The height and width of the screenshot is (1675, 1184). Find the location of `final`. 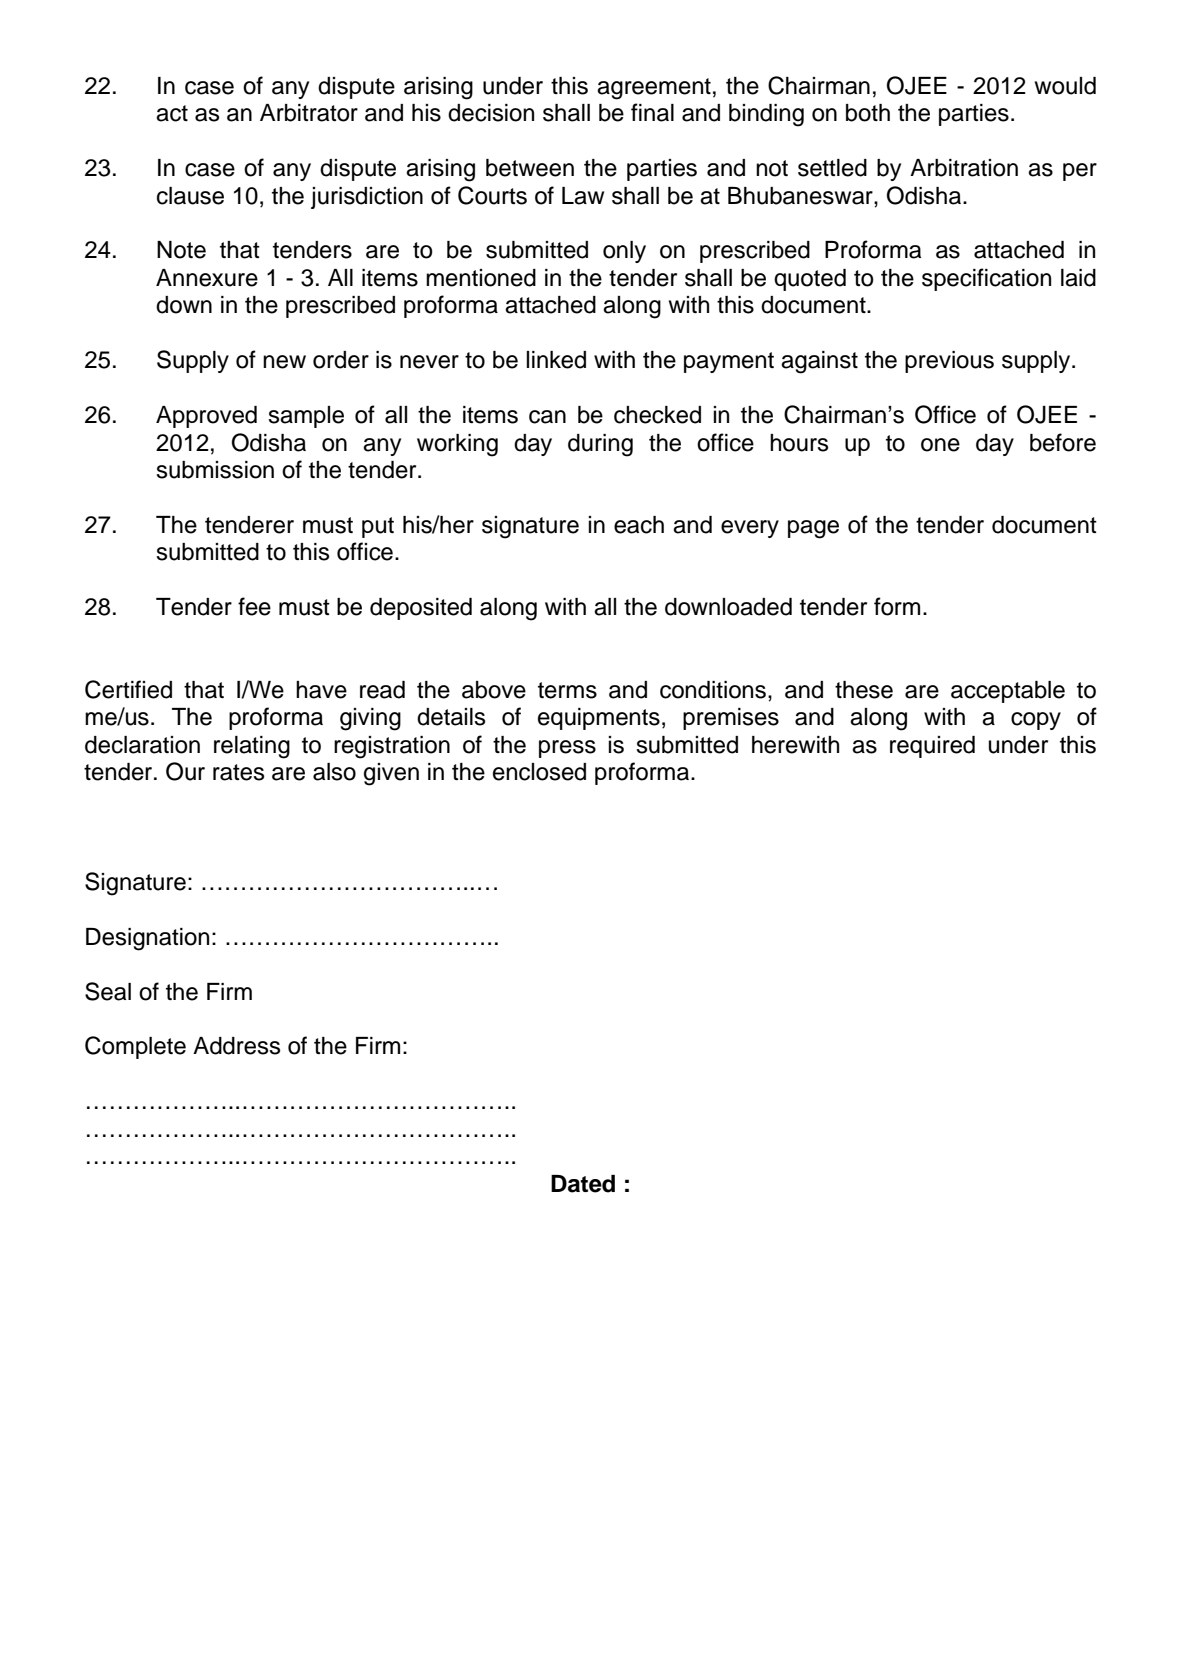

final is located at coordinates (652, 112).
